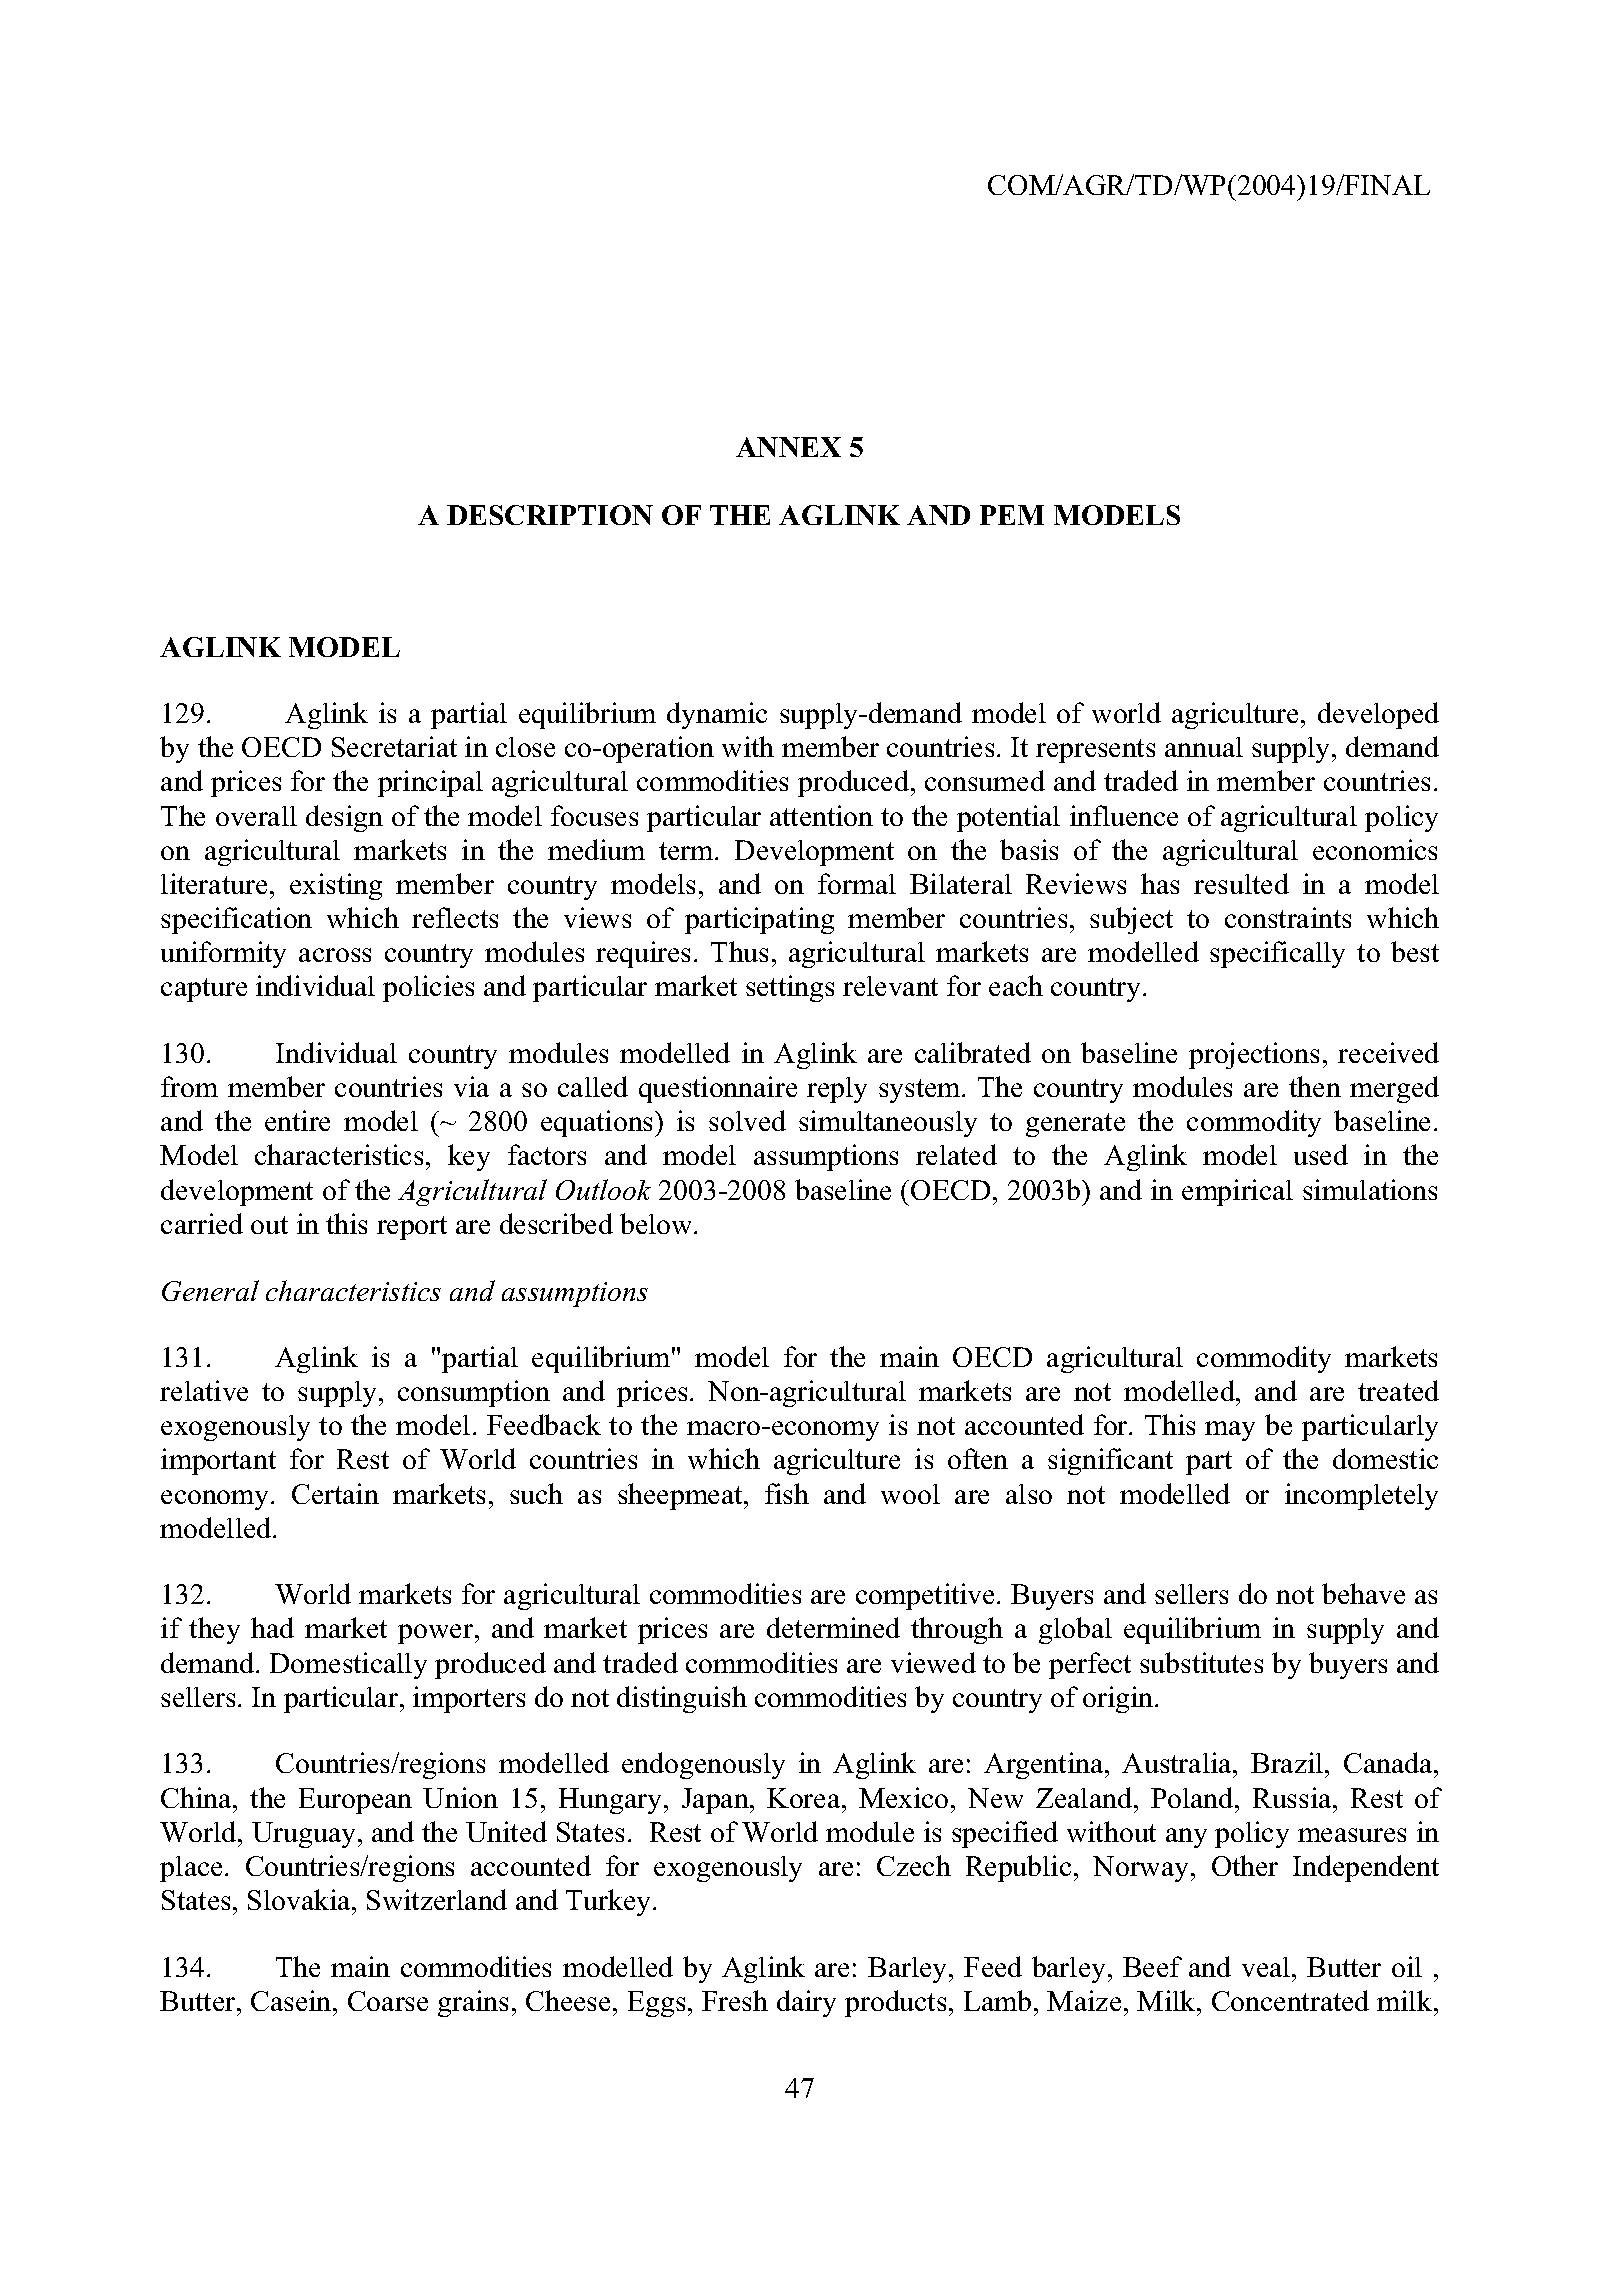 The image size is (1607, 2274). I want to click on empirical, so click(1237, 1192).
